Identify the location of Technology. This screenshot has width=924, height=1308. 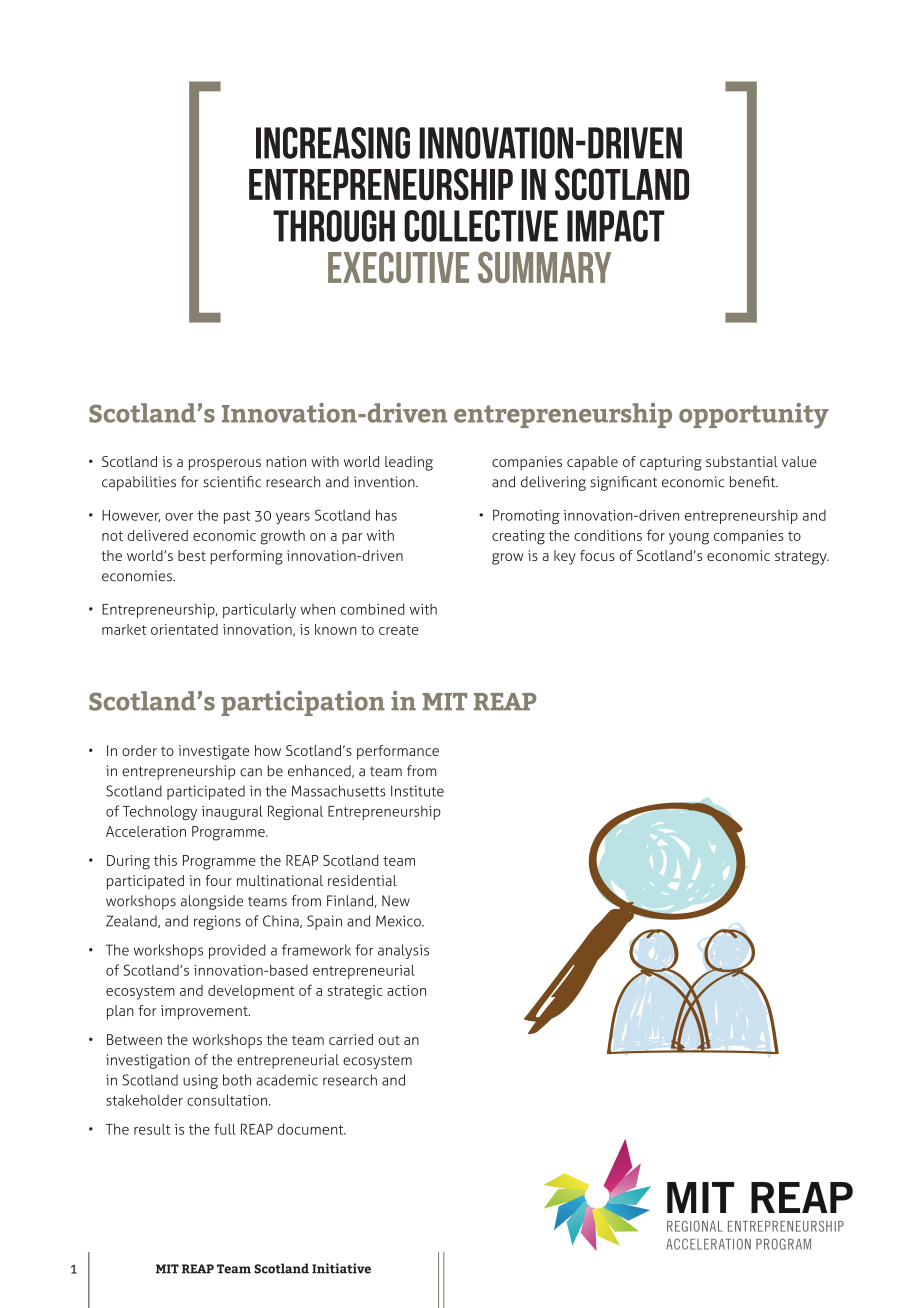
(160, 812).
